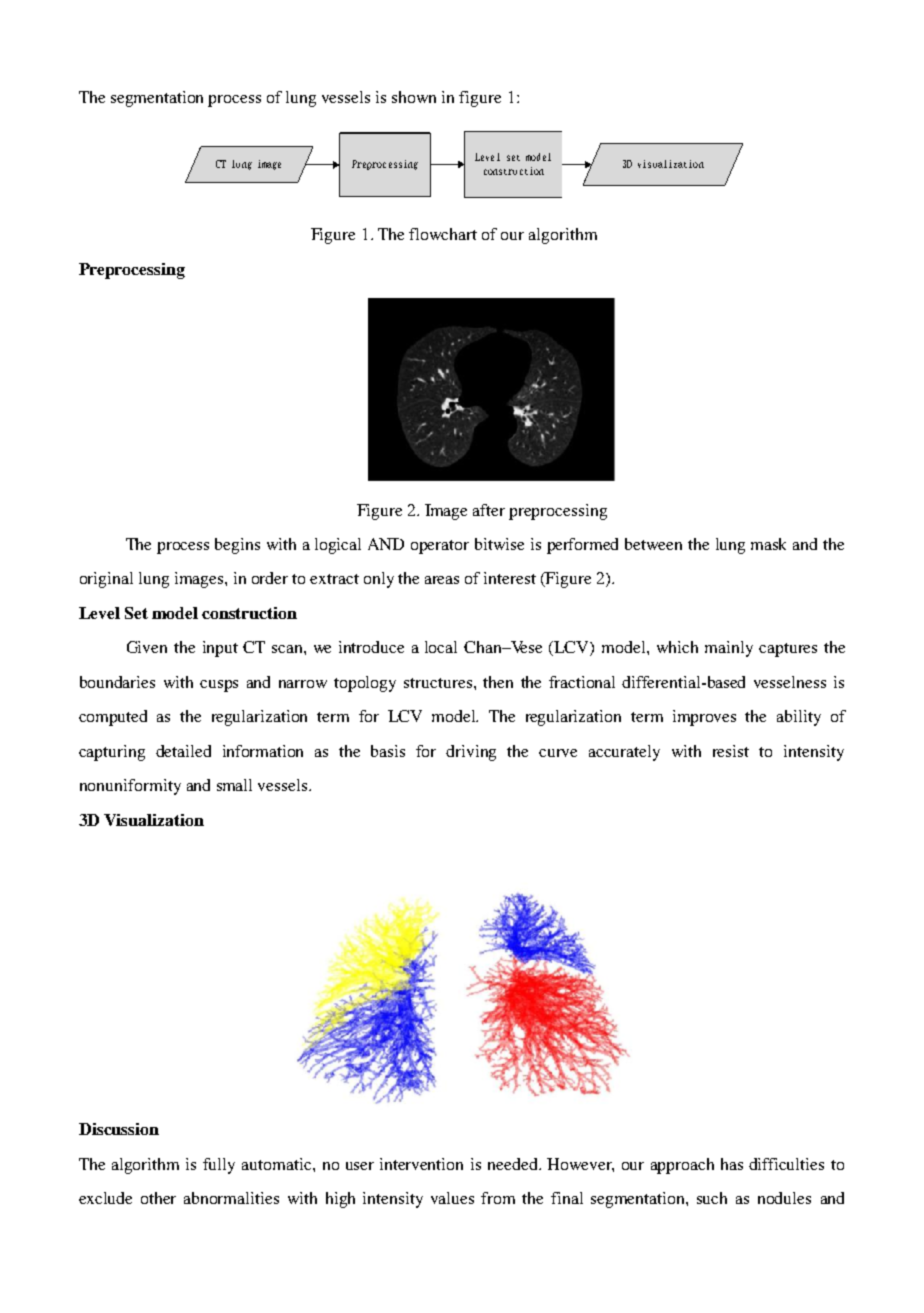 The image size is (924, 1313). What do you see at coordinates (443, 234) in the screenshot?
I see `flowchart` at bounding box center [443, 234].
